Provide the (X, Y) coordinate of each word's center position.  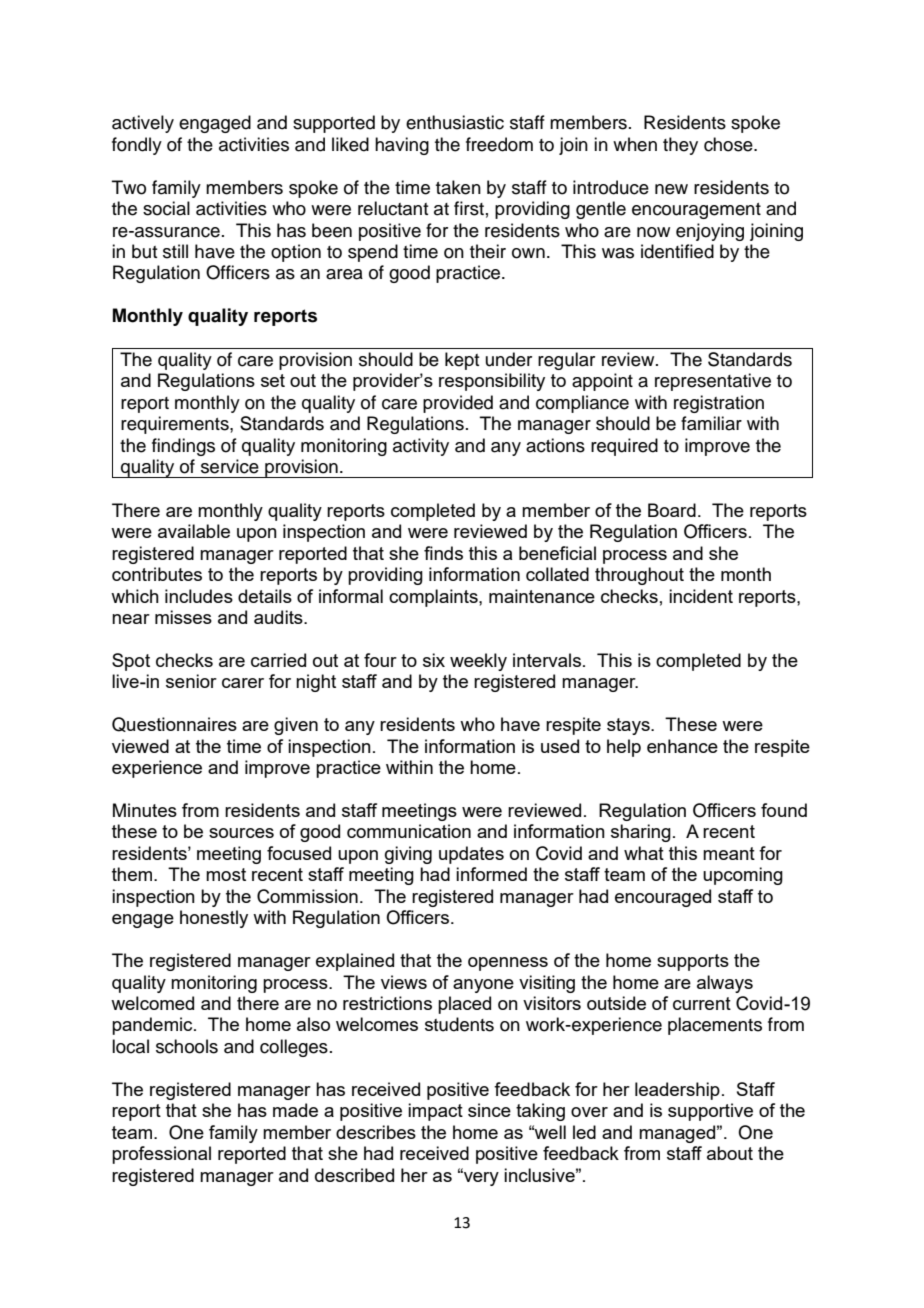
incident (701, 596)
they (680, 146)
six (434, 660)
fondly (137, 146)
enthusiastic (455, 122)
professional (161, 1155)
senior (191, 681)
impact (435, 1112)
